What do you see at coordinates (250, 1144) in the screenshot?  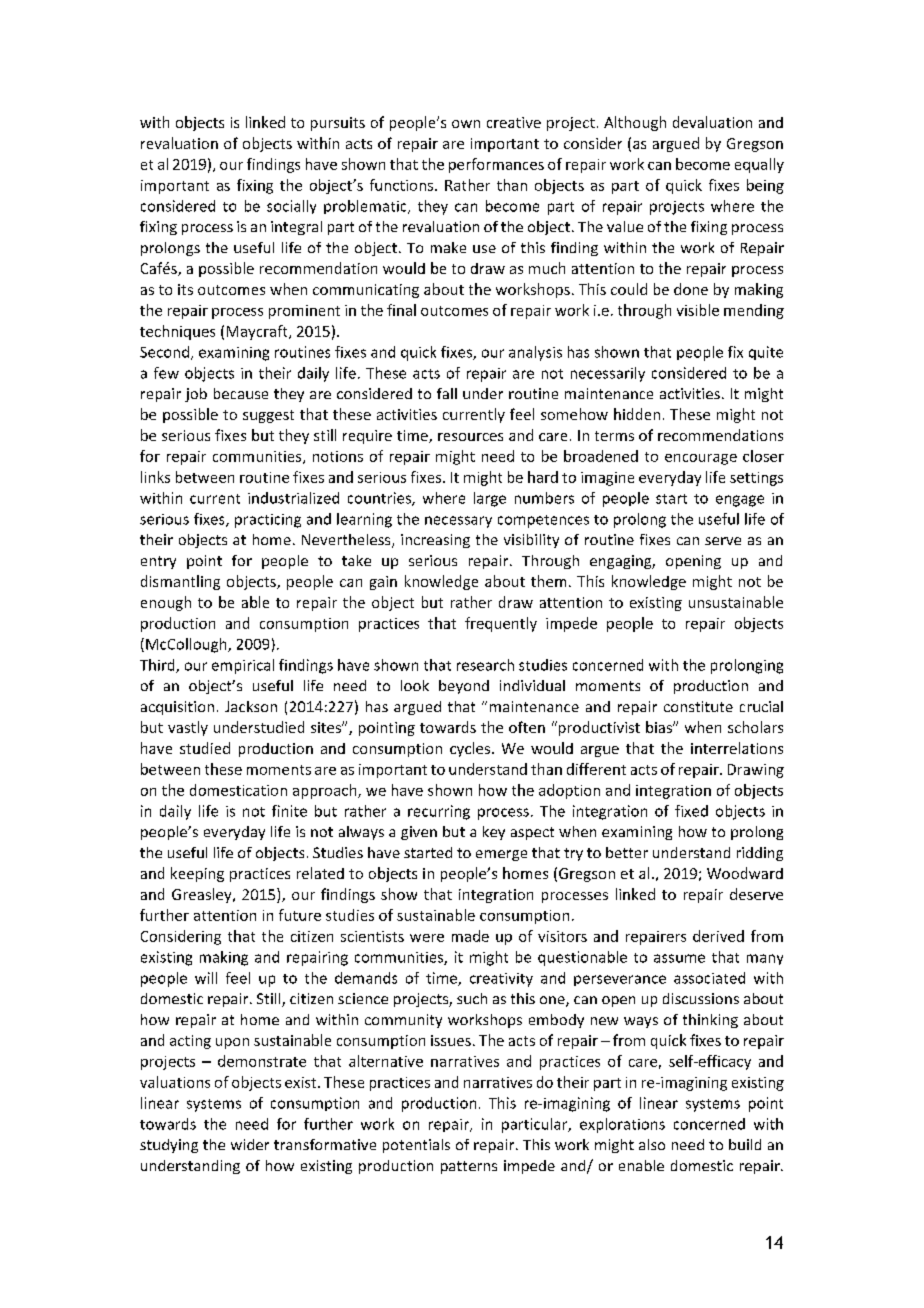 I see `wider` at bounding box center [250, 1144].
